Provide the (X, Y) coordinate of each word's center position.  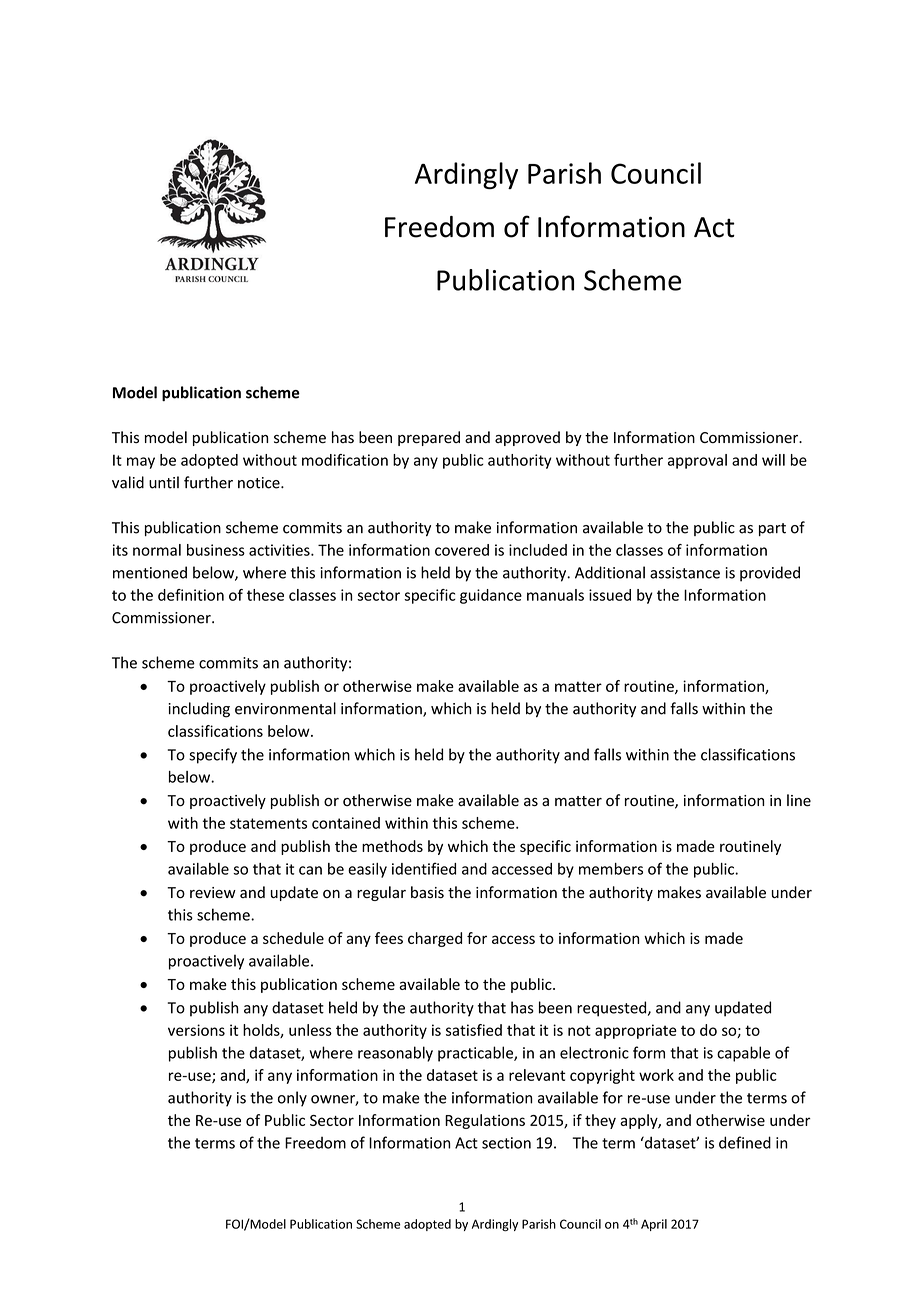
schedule (293, 938)
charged (435, 939)
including (199, 710)
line (799, 800)
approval (697, 461)
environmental (285, 708)
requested (613, 1009)
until (164, 482)
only (292, 1099)
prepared (429, 438)
